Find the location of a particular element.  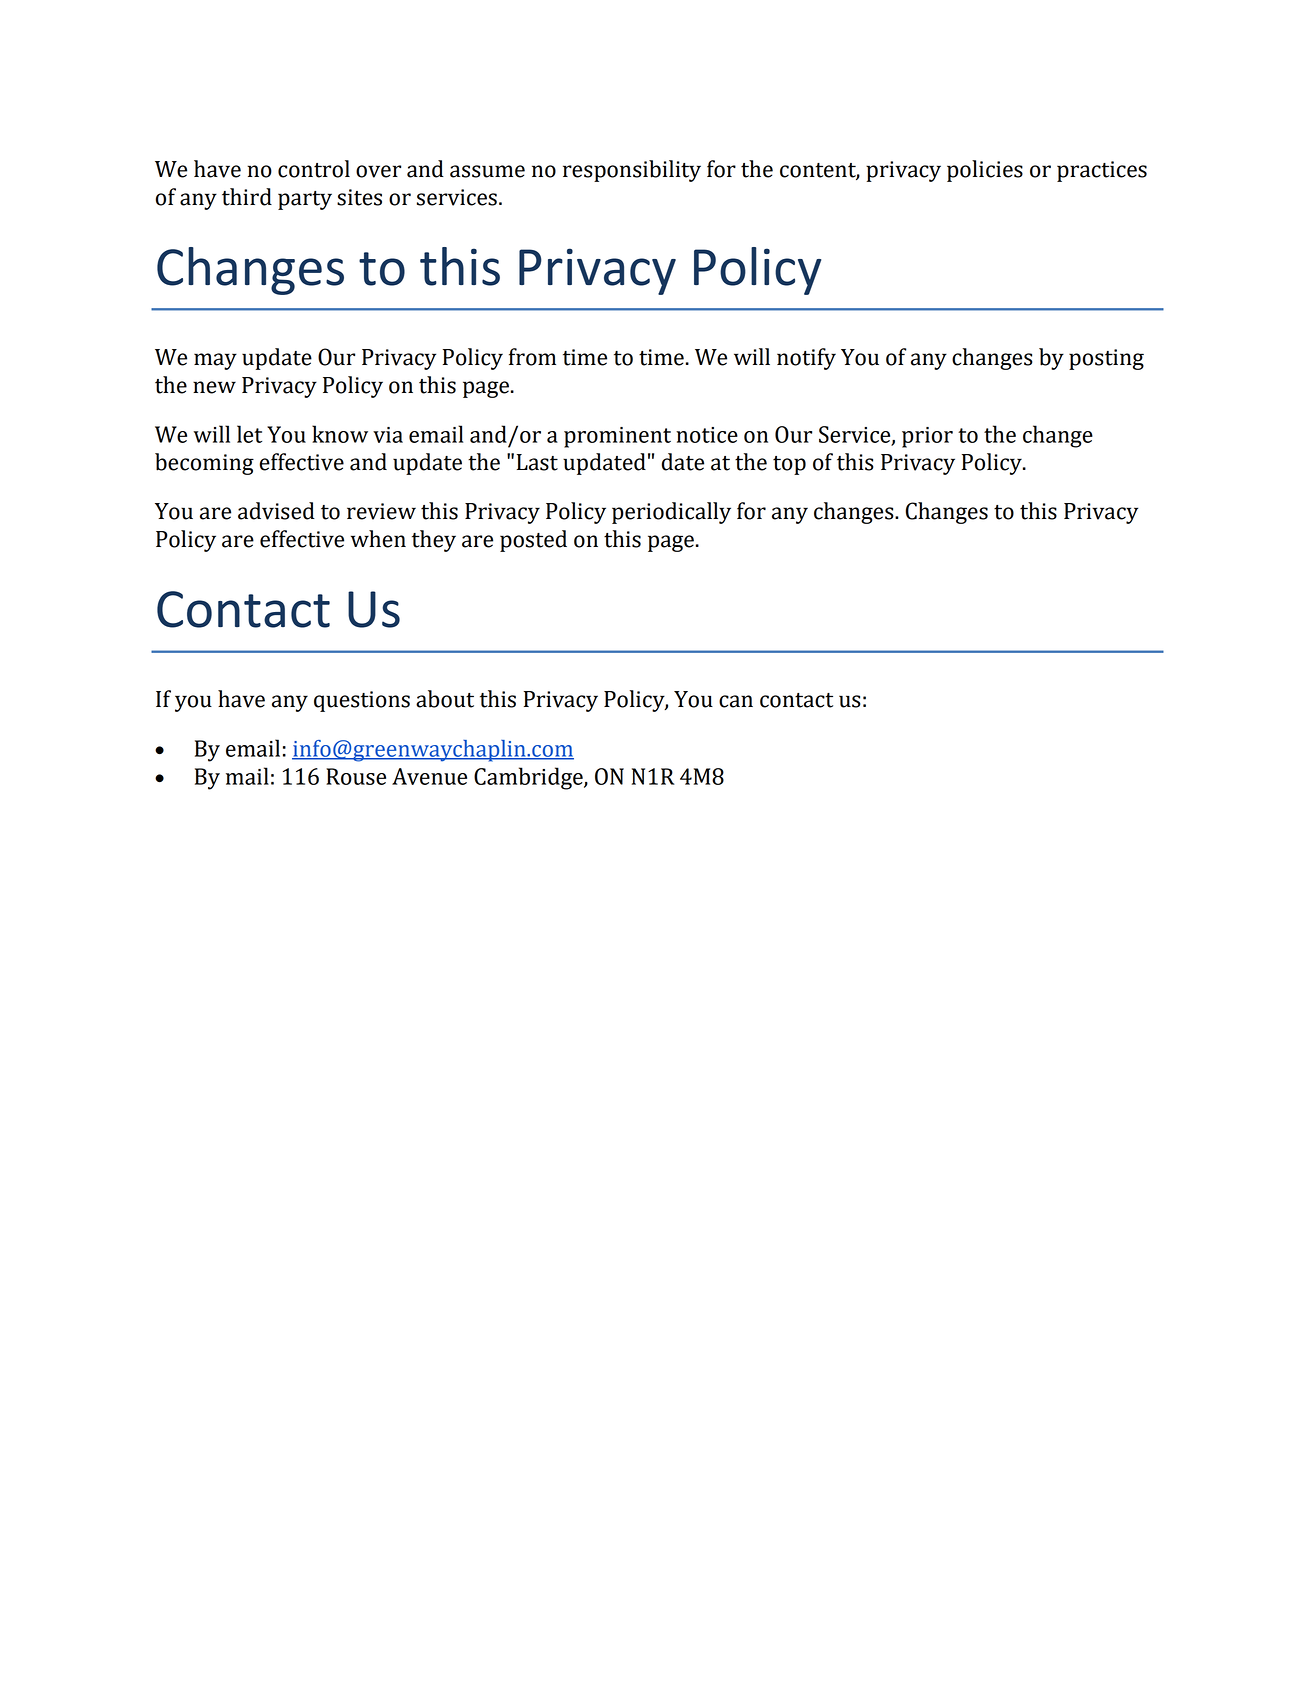

Rouse is located at coordinates (356, 776).
